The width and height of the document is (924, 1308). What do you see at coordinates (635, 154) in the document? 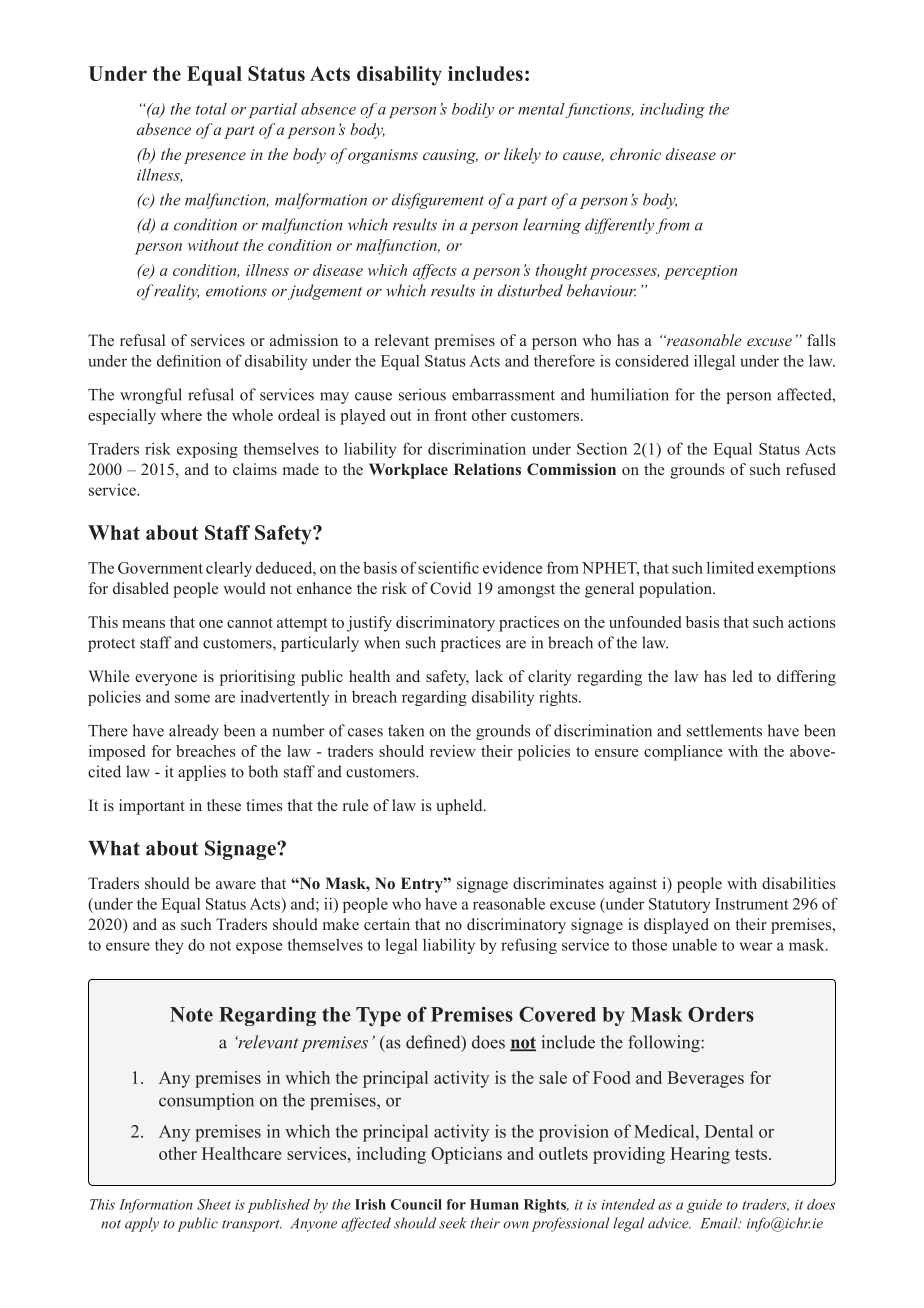
I see `chronic` at bounding box center [635, 154].
